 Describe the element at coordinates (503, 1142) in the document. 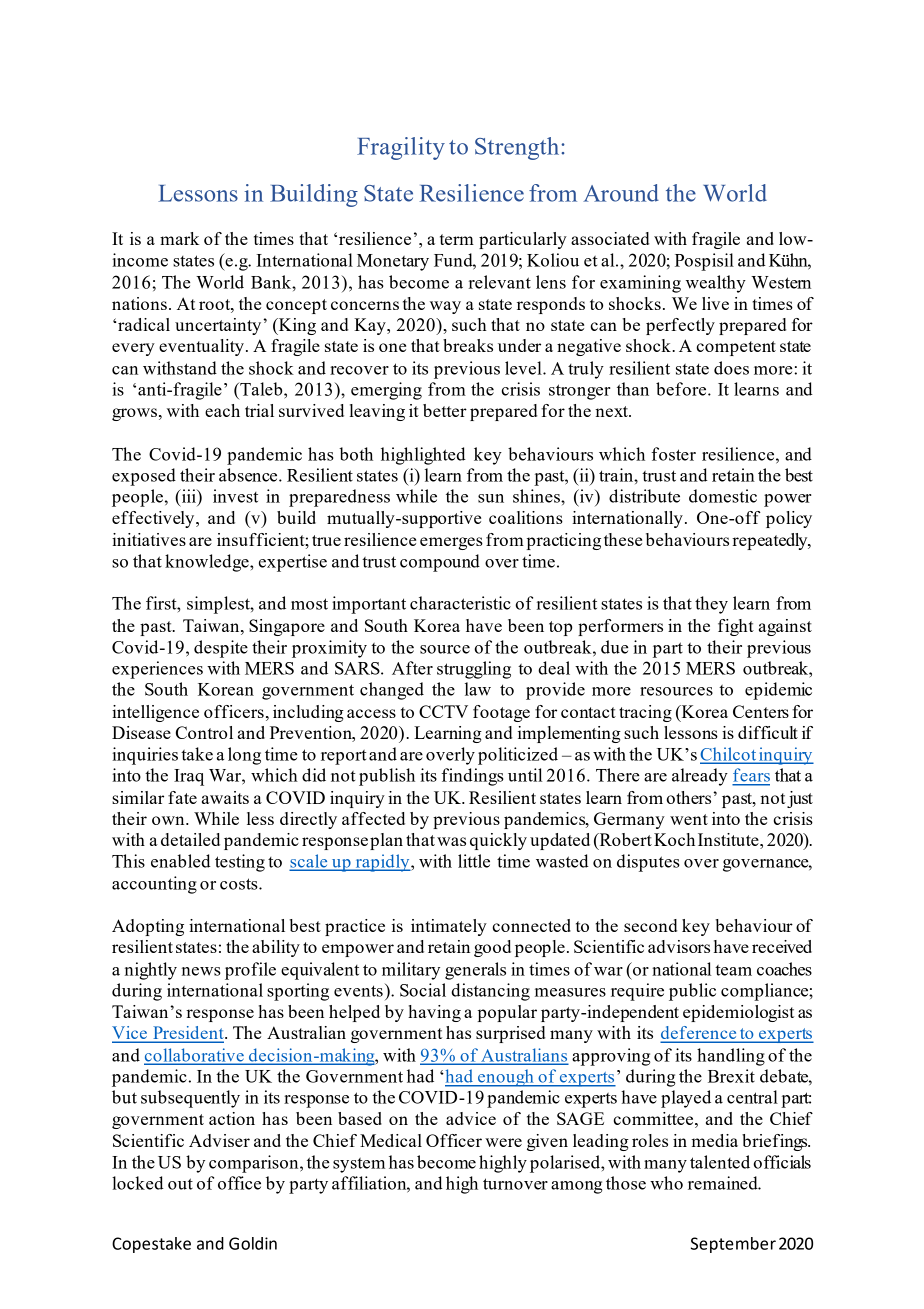

I see `were` at that location.
